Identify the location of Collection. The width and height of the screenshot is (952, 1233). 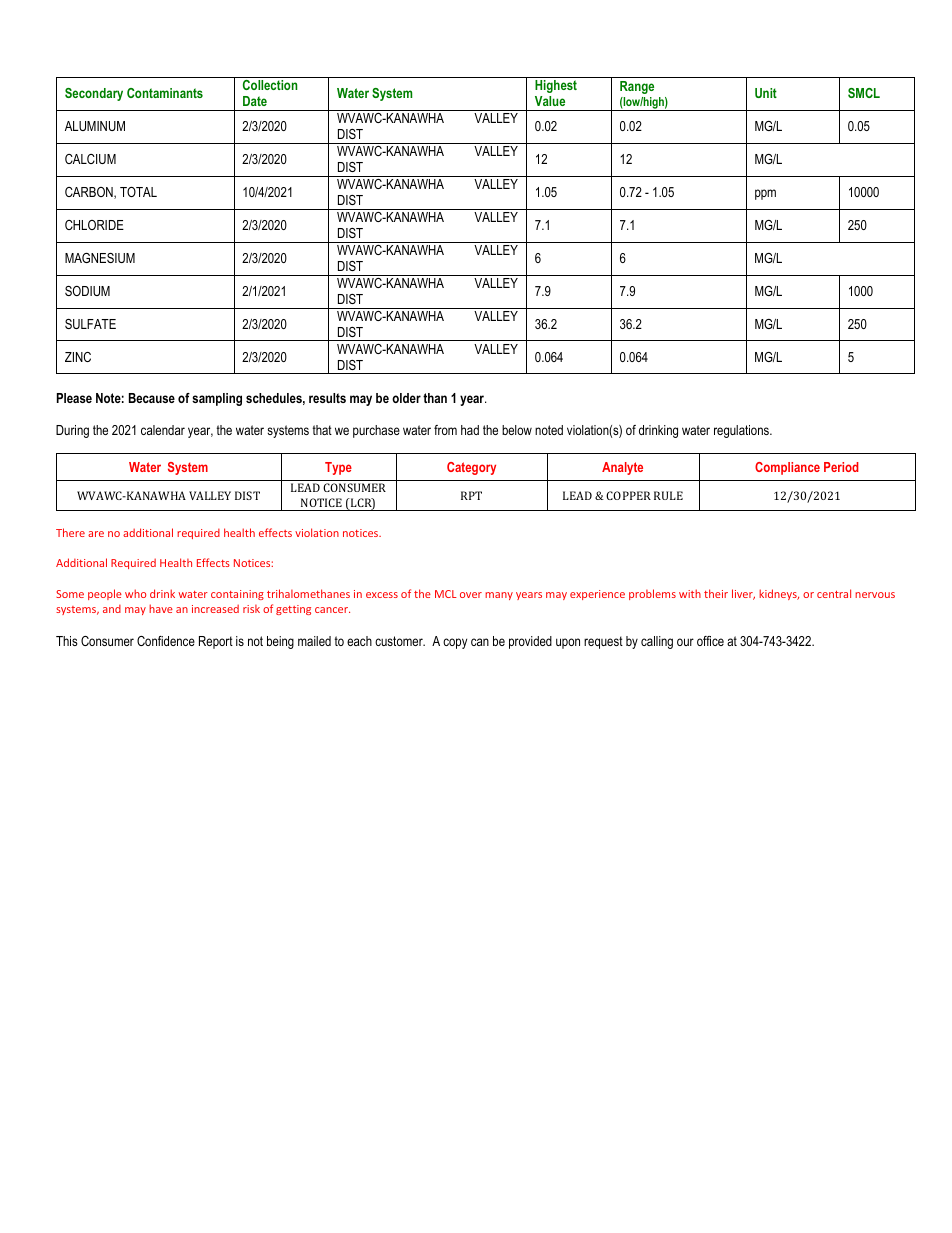
(270, 85).
